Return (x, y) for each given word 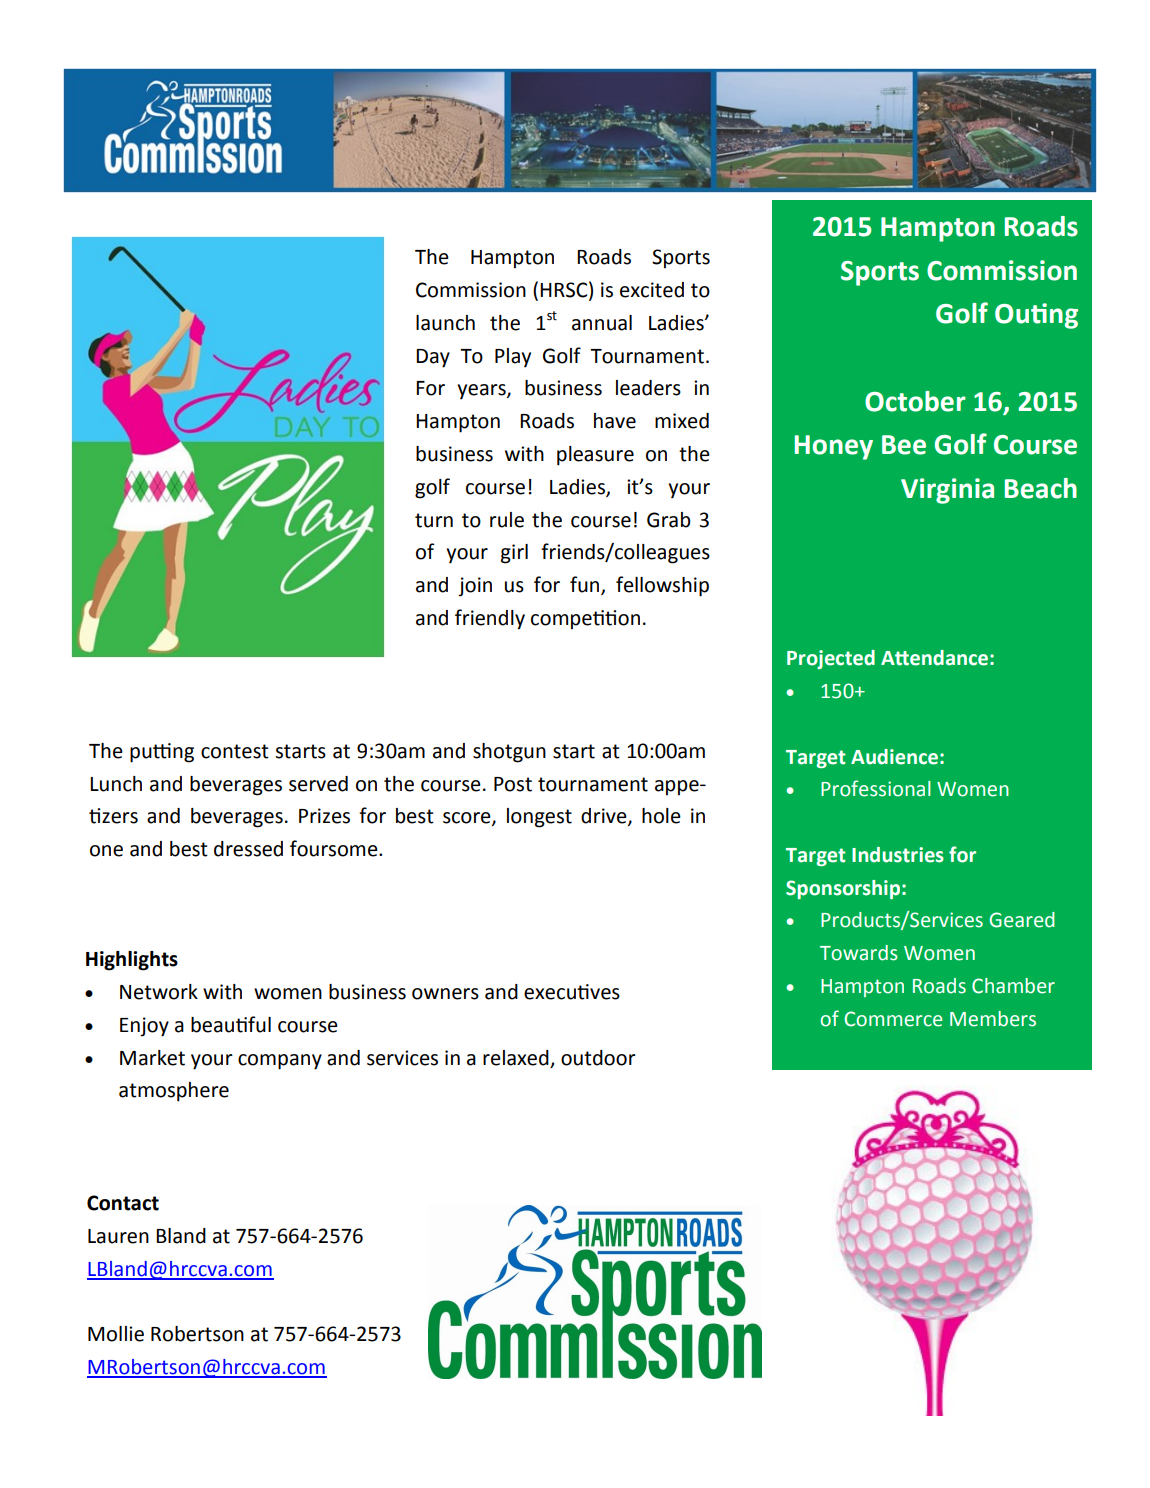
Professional (876, 788)
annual (602, 323)
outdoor (598, 1058)
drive (605, 817)
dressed (248, 849)
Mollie (116, 1334)
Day (433, 358)
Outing (1036, 316)
